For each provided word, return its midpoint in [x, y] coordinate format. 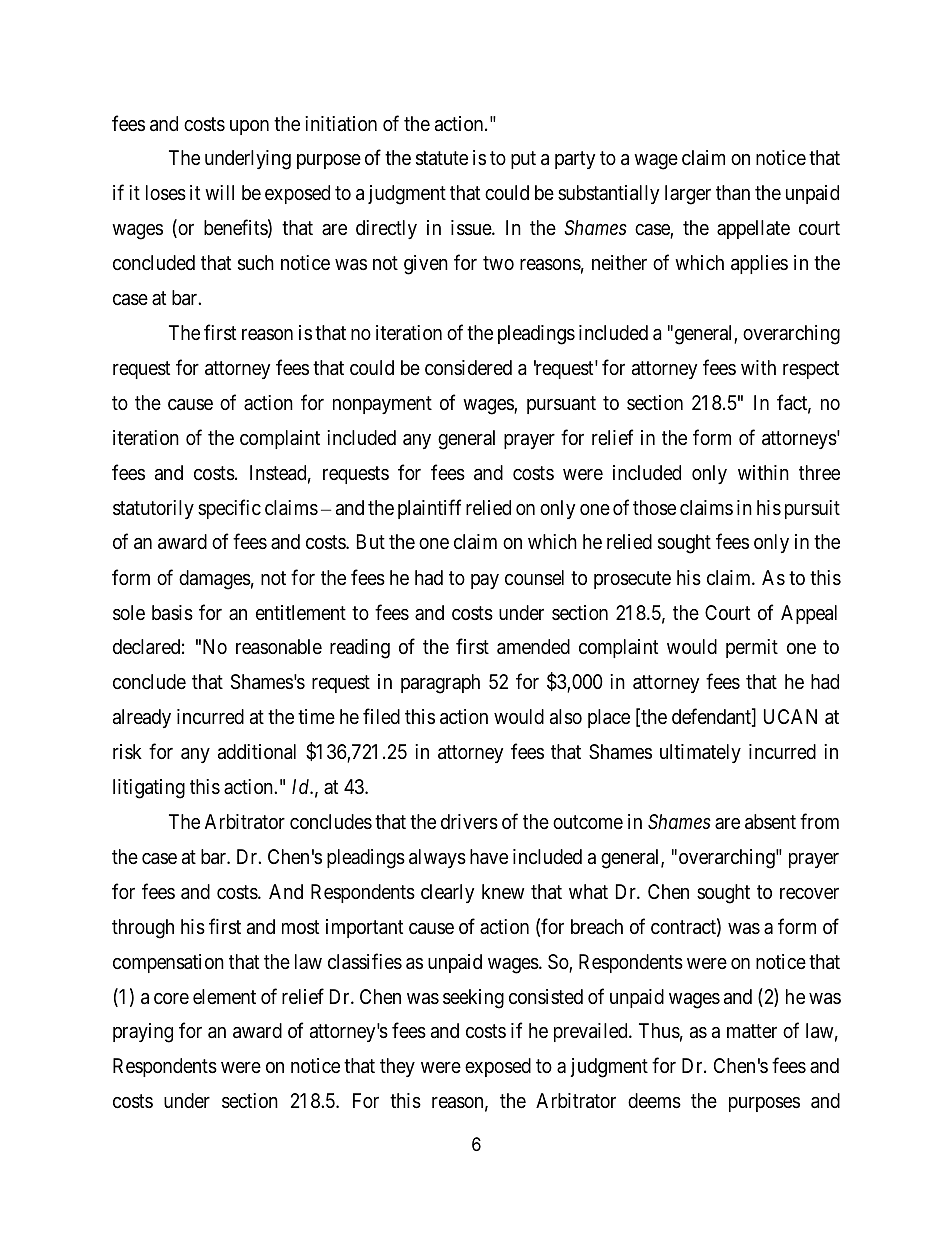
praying [143, 1033]
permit [752, 648]
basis [172, 613]
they [397, 1067]
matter [752, 1032]
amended [533, 647]
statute [442, 159]
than [733, 193]
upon [249, 127]
